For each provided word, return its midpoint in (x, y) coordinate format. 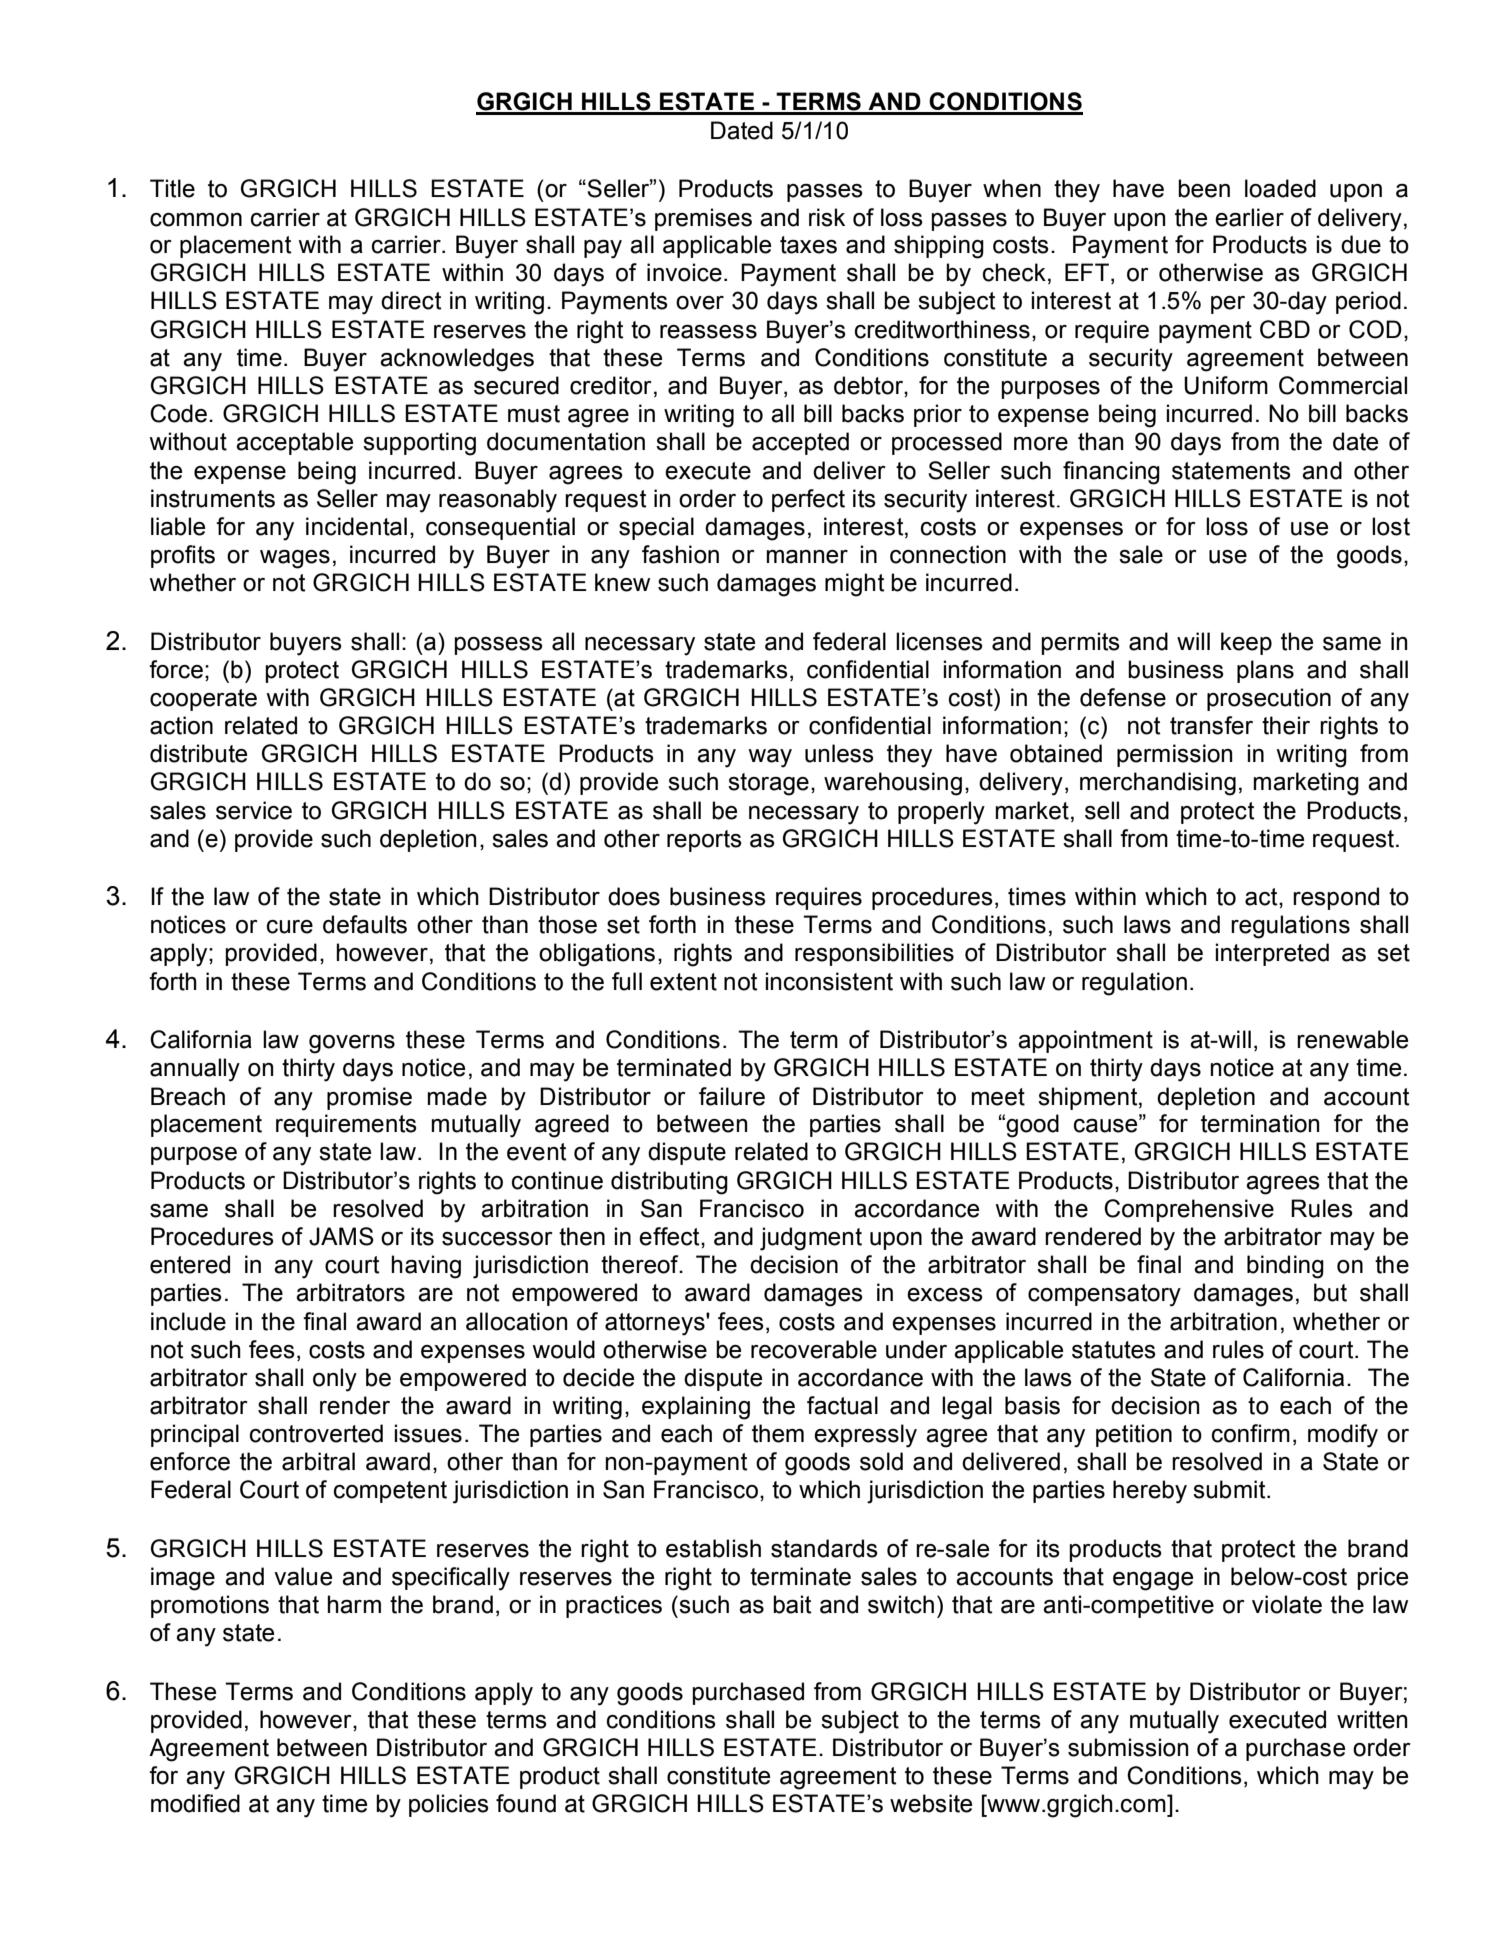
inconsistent (829, 981)
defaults (365, 924)
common (196, 220)
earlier (1249, 217)
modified (195, 1803)
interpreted (1272, 954)
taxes (808, 245)
